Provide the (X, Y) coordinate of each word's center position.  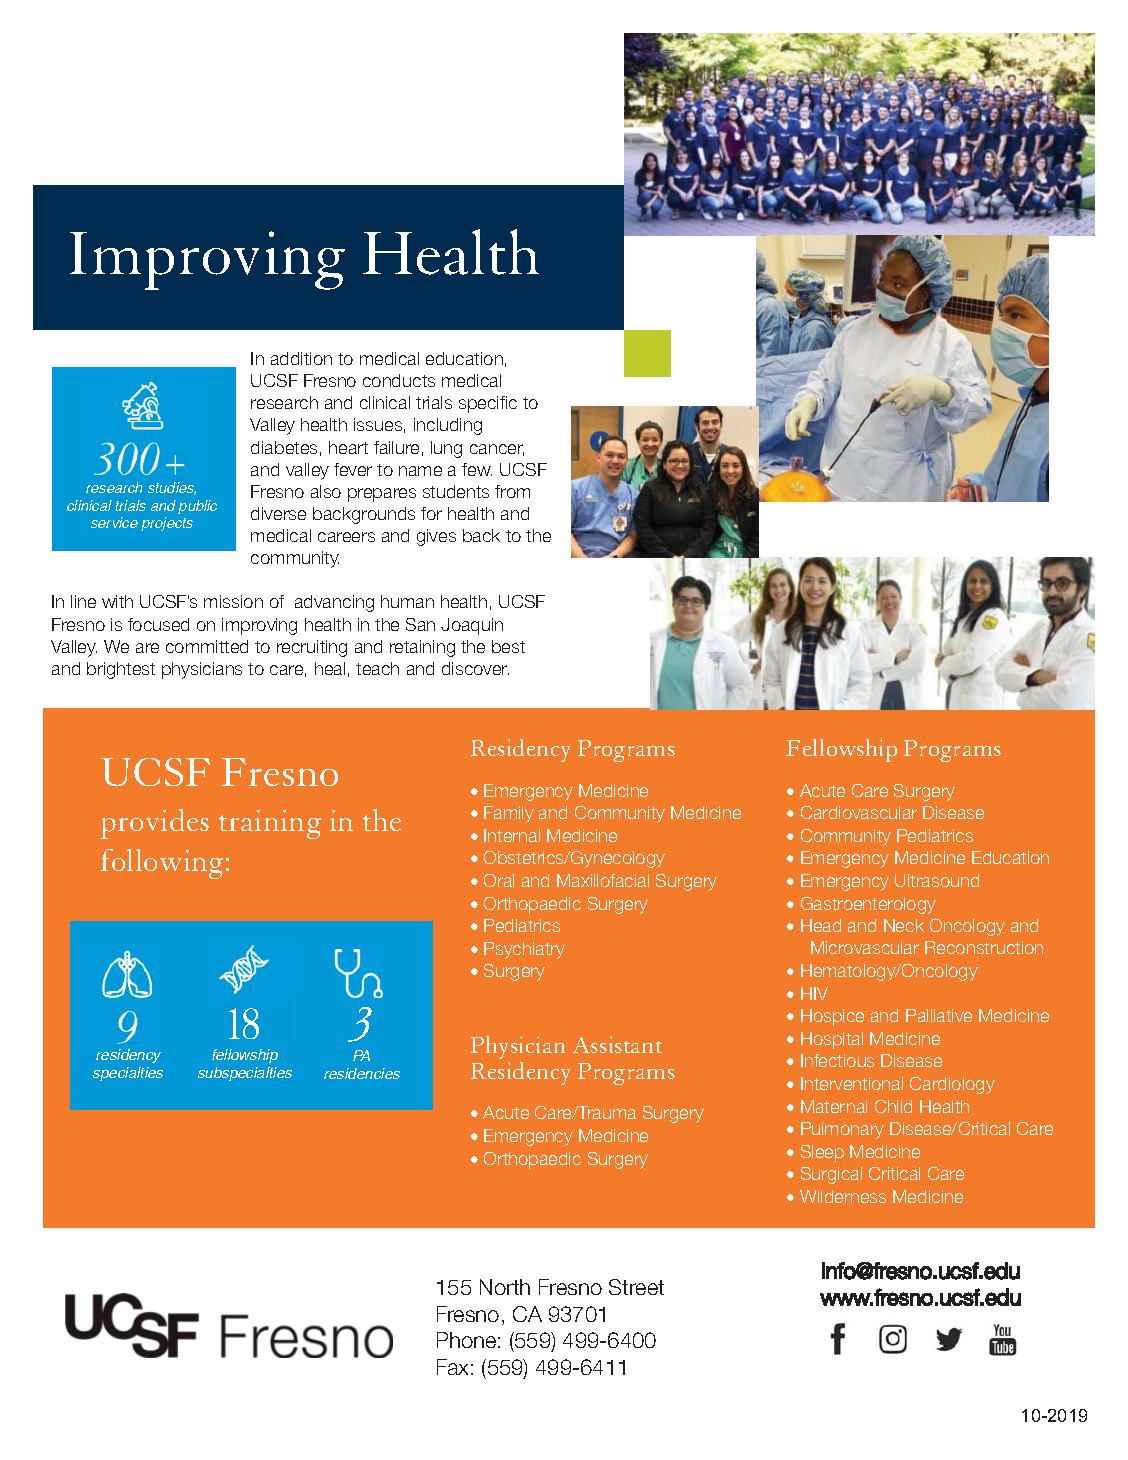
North (505, 1287)
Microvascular (865, 947)
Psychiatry (524, 950)
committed (207, 646)
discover (475, 668)
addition (301, 358)
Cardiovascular (859, 812)
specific (488, 404)
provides (155, 824)
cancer (497, 450)
